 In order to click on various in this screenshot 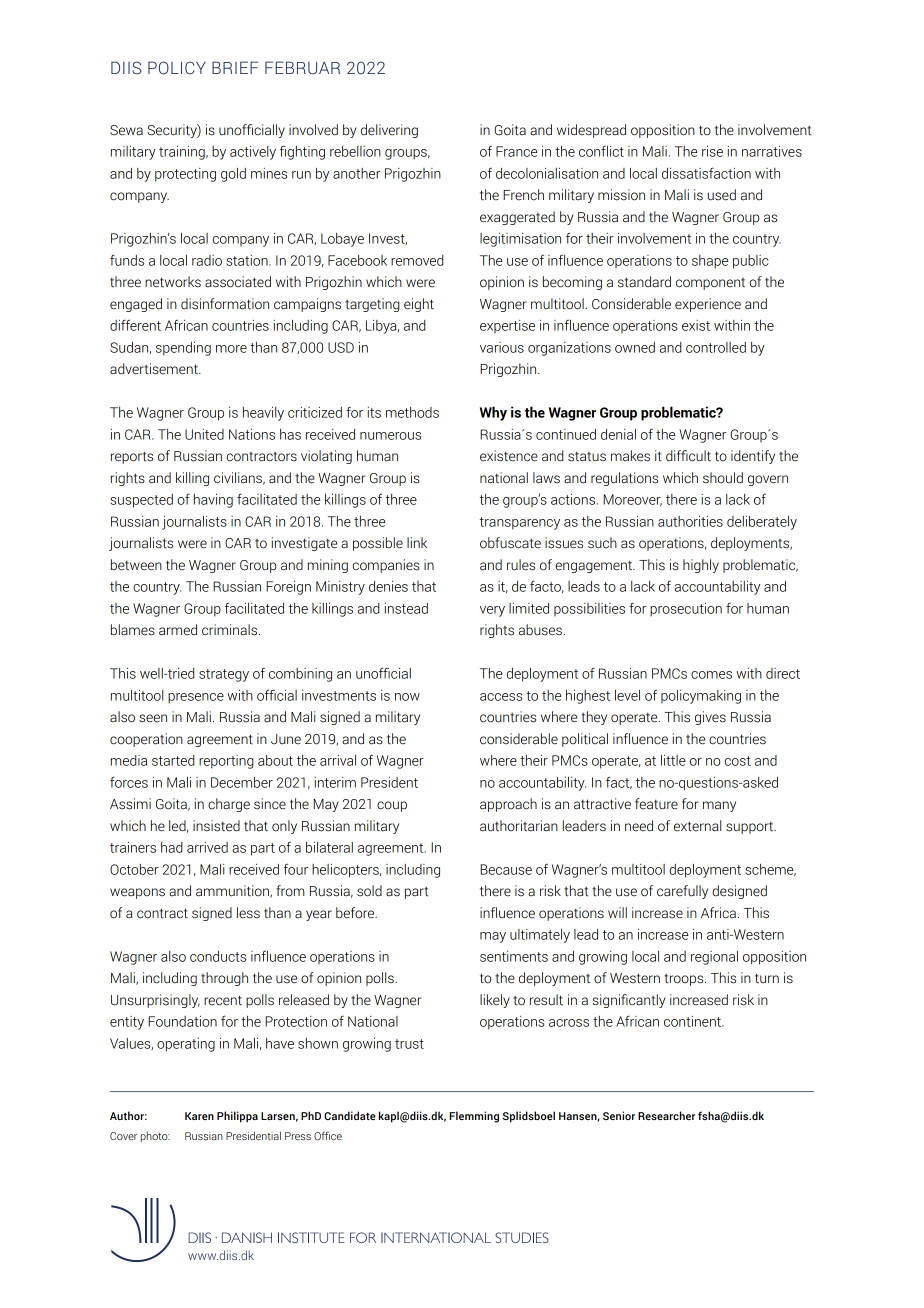, I will do `click(502, 347)`.
